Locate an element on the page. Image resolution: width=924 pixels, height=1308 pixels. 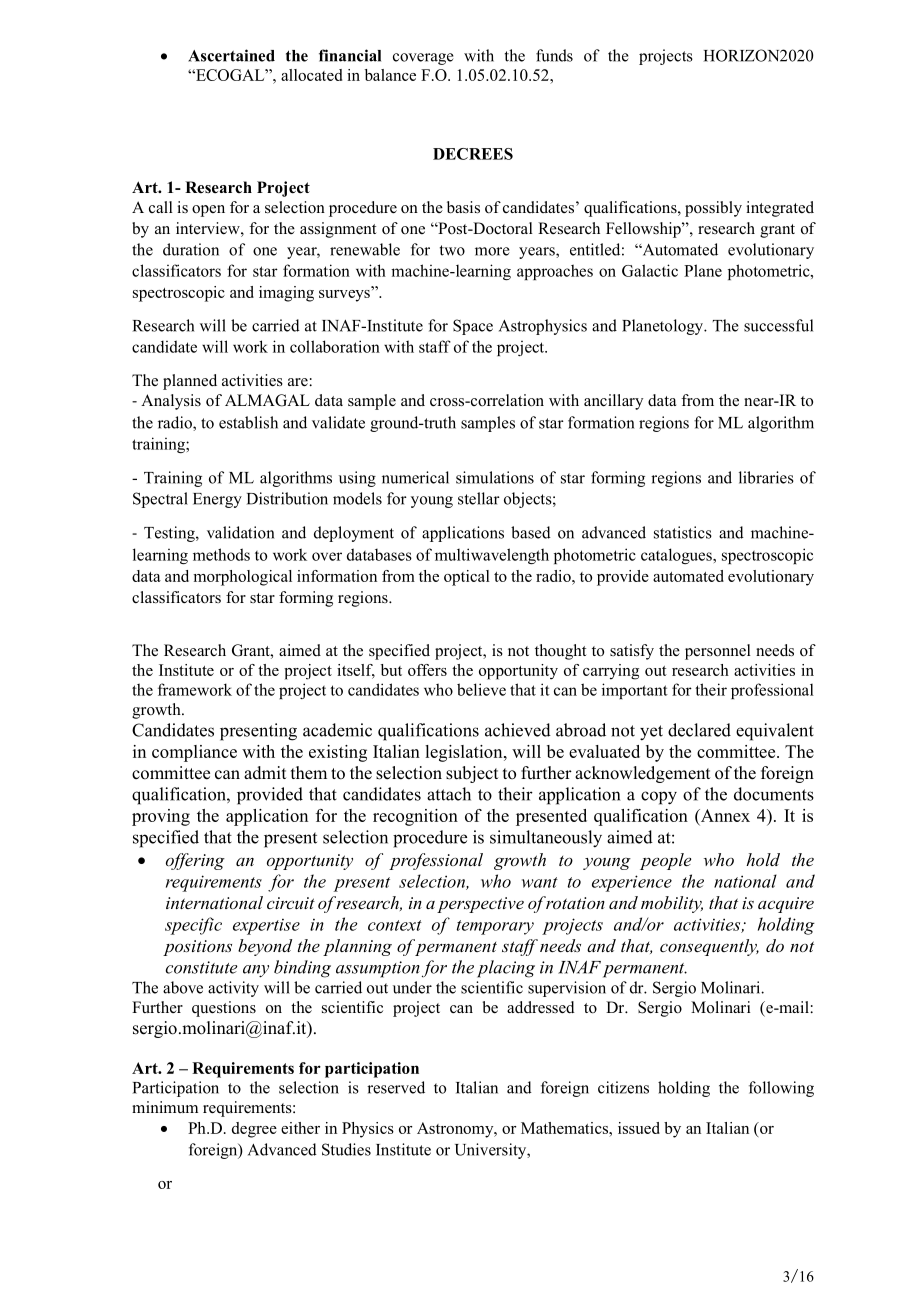
Astronomy is located at coordinates (456, 1130).
